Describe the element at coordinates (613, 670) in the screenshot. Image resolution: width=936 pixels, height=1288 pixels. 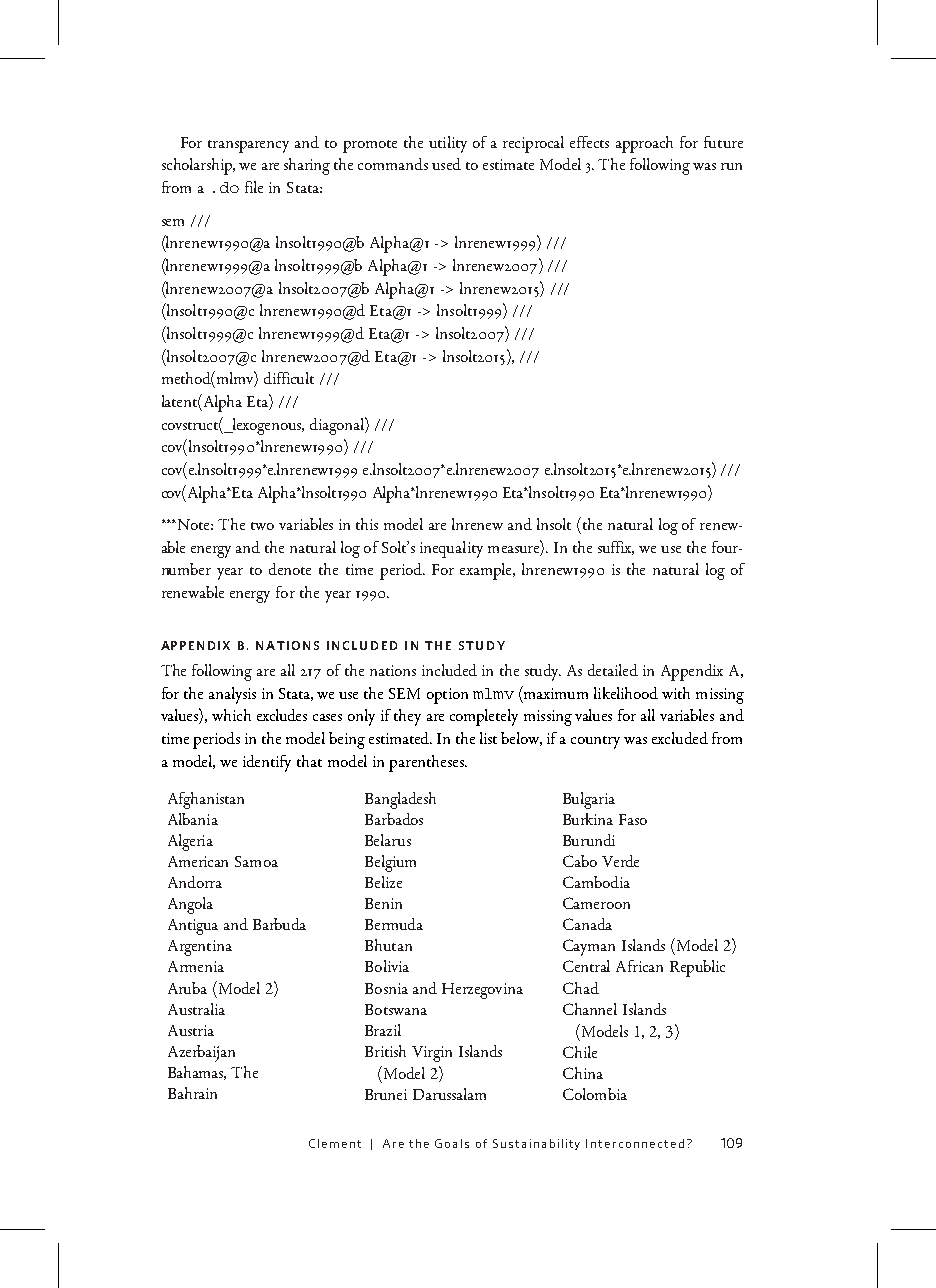
I see `detailed` at that location.
